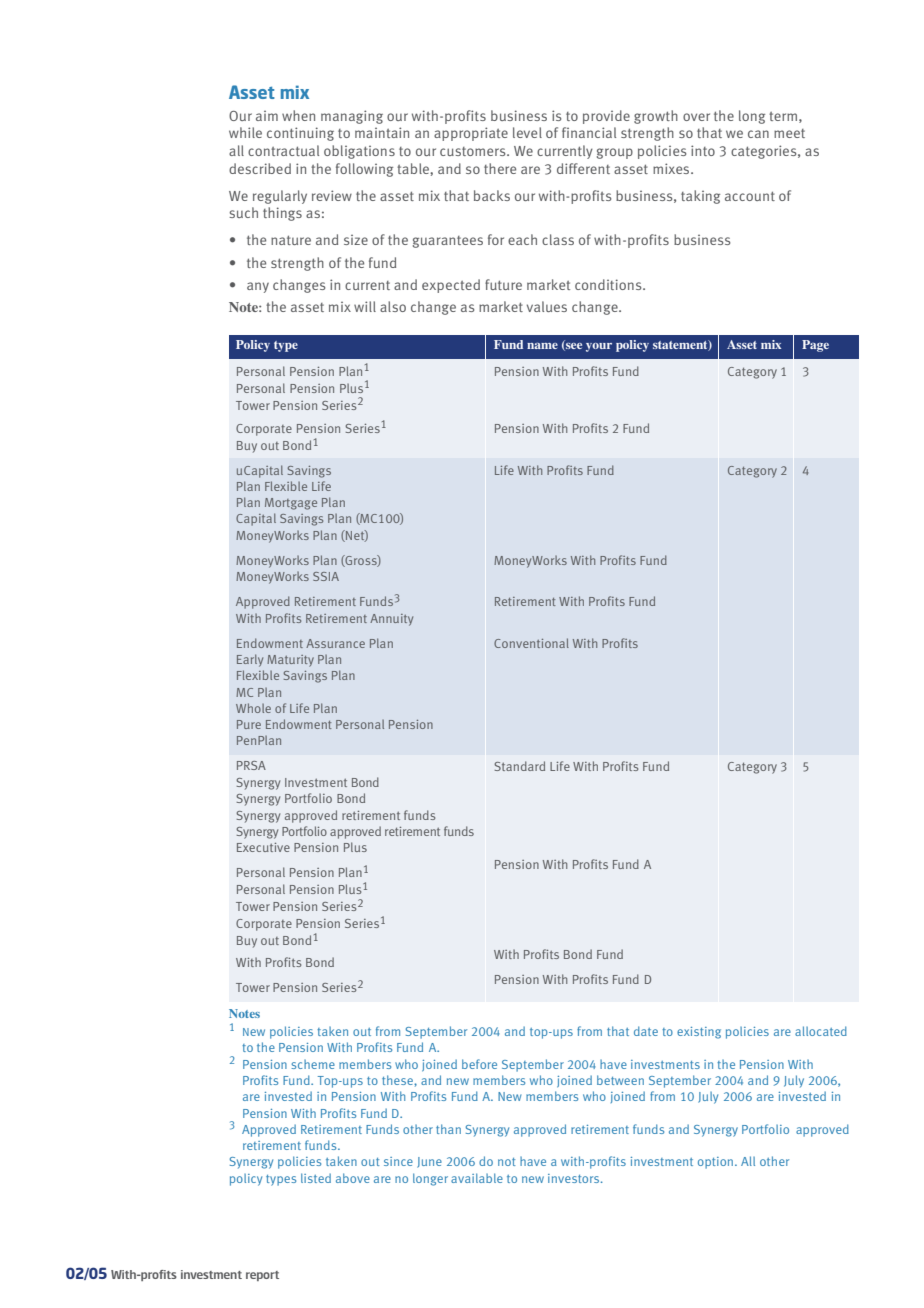  Describe the element at coordinates (300, 134) in the screenshot. I see `continuing` at that location.
